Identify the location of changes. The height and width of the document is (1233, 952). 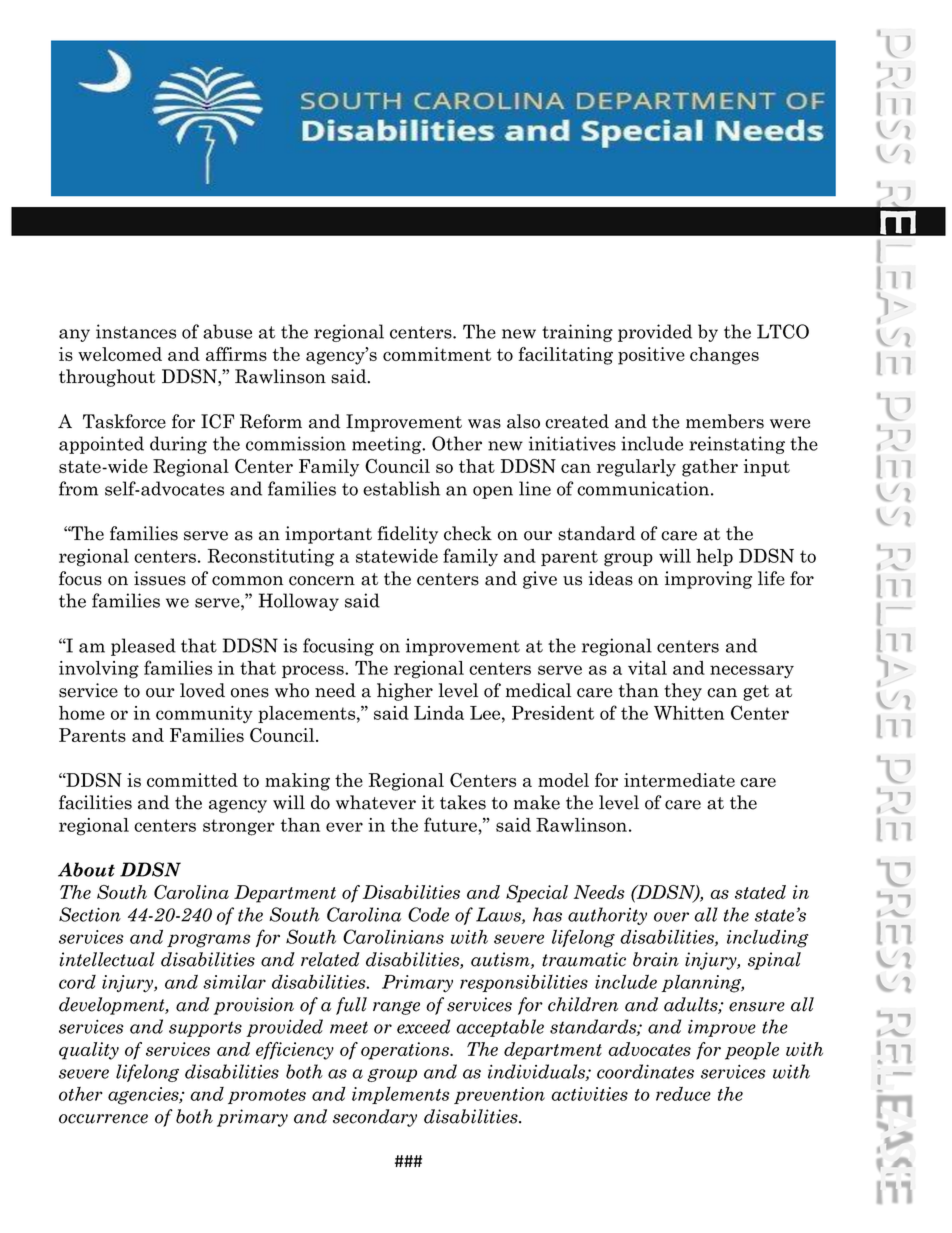
(724, 356).
